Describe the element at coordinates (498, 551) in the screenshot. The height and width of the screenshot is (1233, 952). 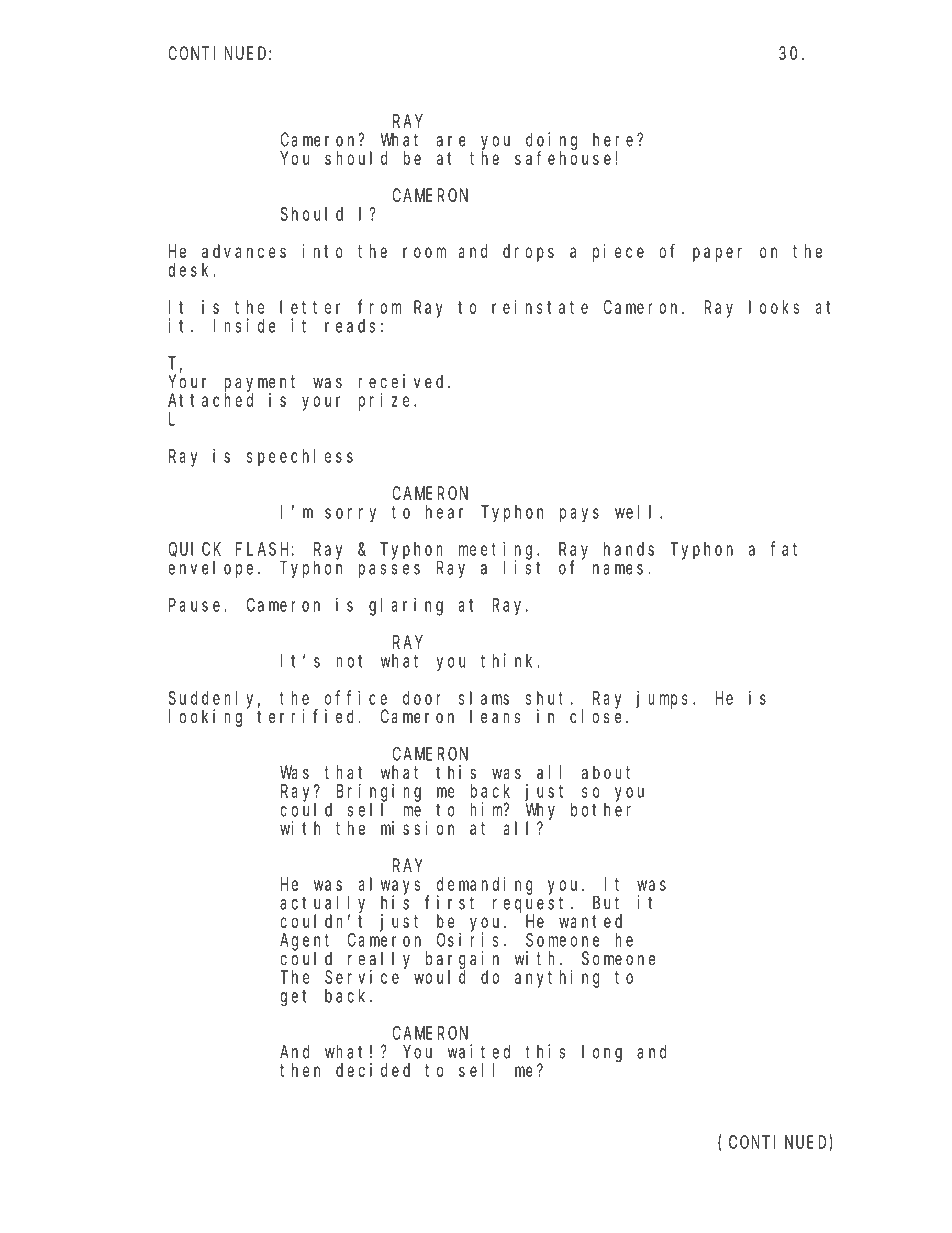
I see `meeting` at that location.
